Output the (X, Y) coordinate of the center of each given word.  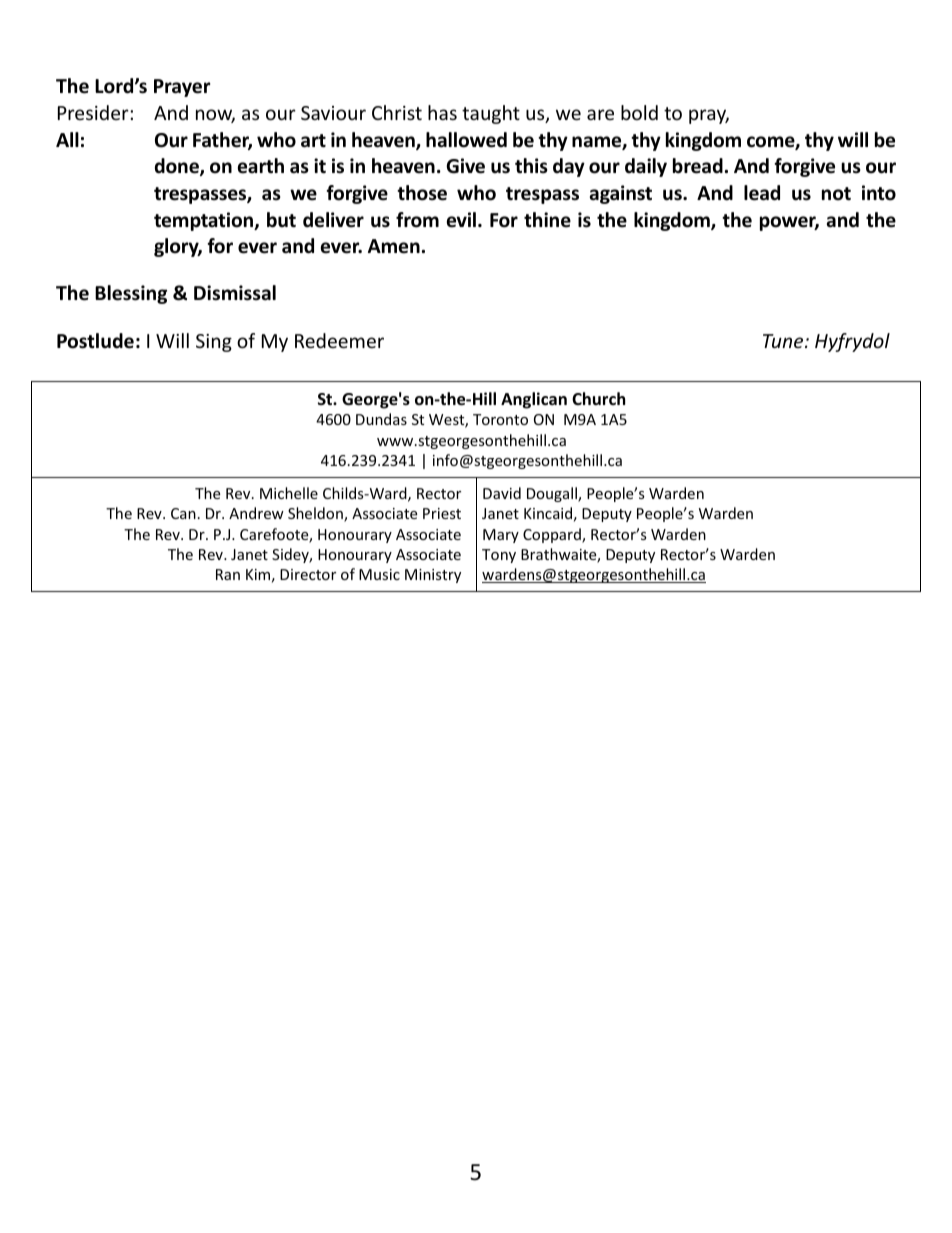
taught (491, 114)
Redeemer (339, 340)
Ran (228, 574)
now (215, 116)
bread (698, 166)
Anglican (534, 400)
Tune (784, 341)
